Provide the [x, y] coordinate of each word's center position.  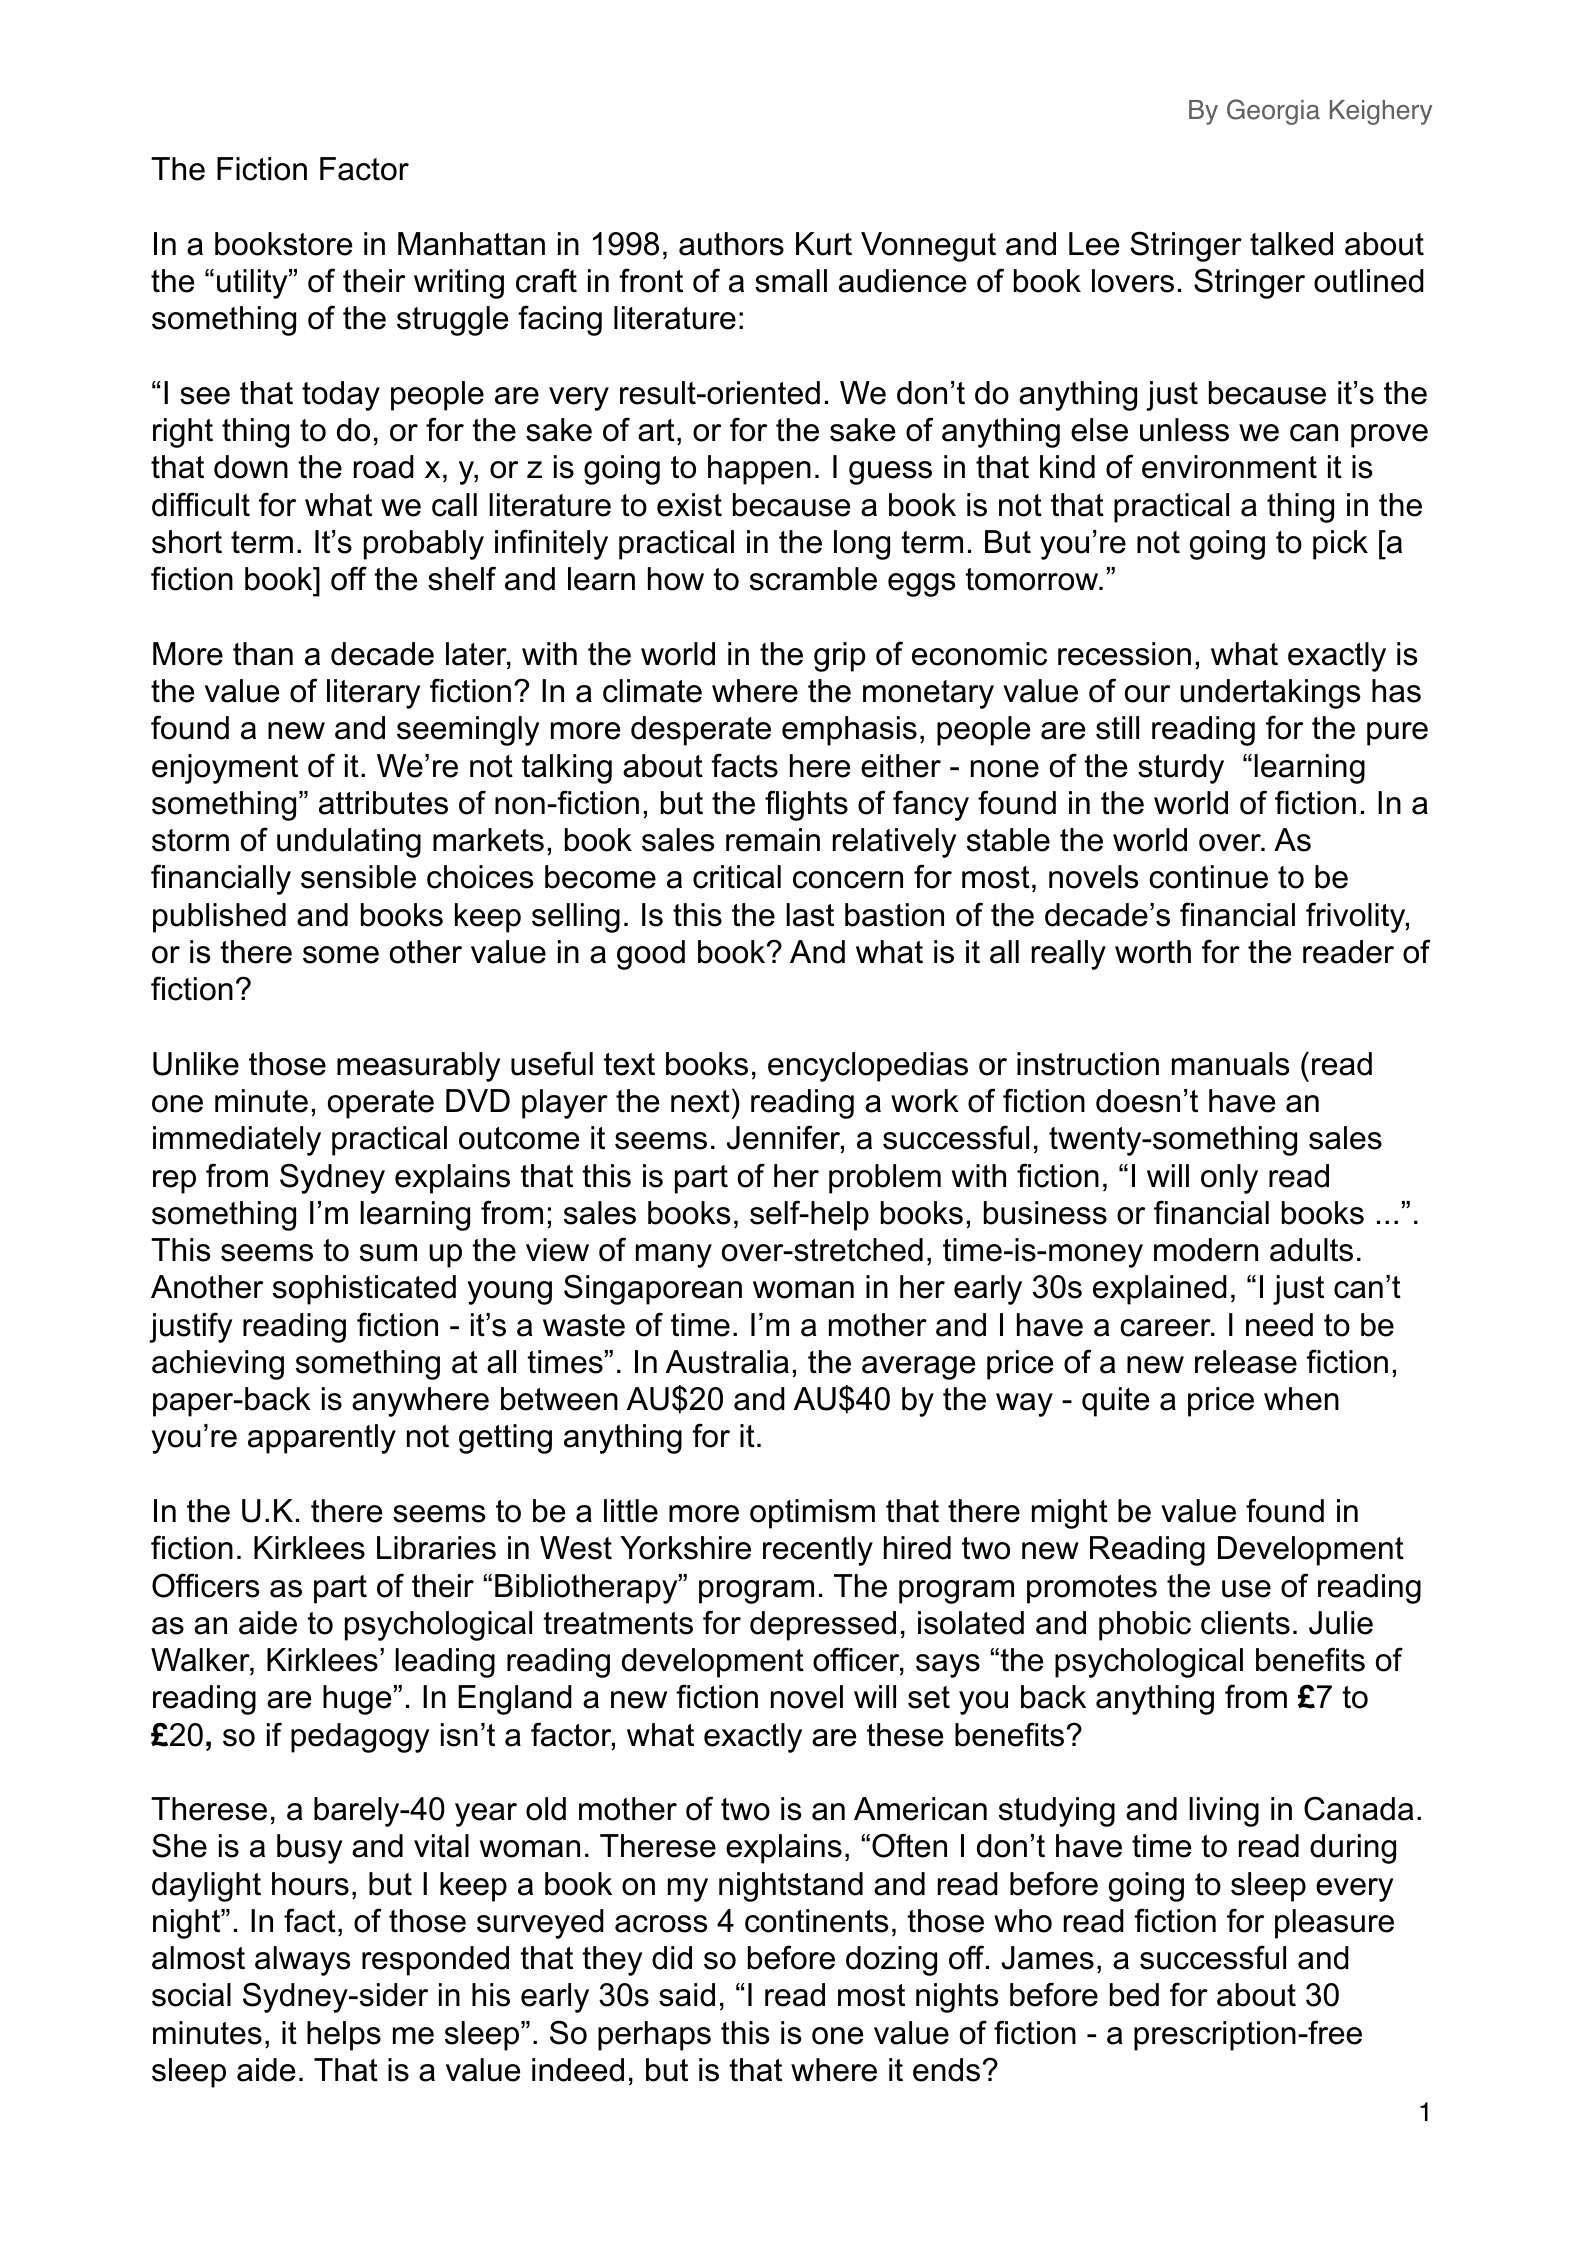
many [674, 1256]
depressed [823, 1626]
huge [357, 1700]
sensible [358, 877]
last [810, 915]
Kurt [824, 244]
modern [1206, 1250]
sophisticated [364, 1290]
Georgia [1273, 112]
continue [1208, 877]
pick [1340, 545]
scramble [813, 579]
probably [424, 545]
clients [1245, 1623]
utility [253, 284]
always [302, 1961]
